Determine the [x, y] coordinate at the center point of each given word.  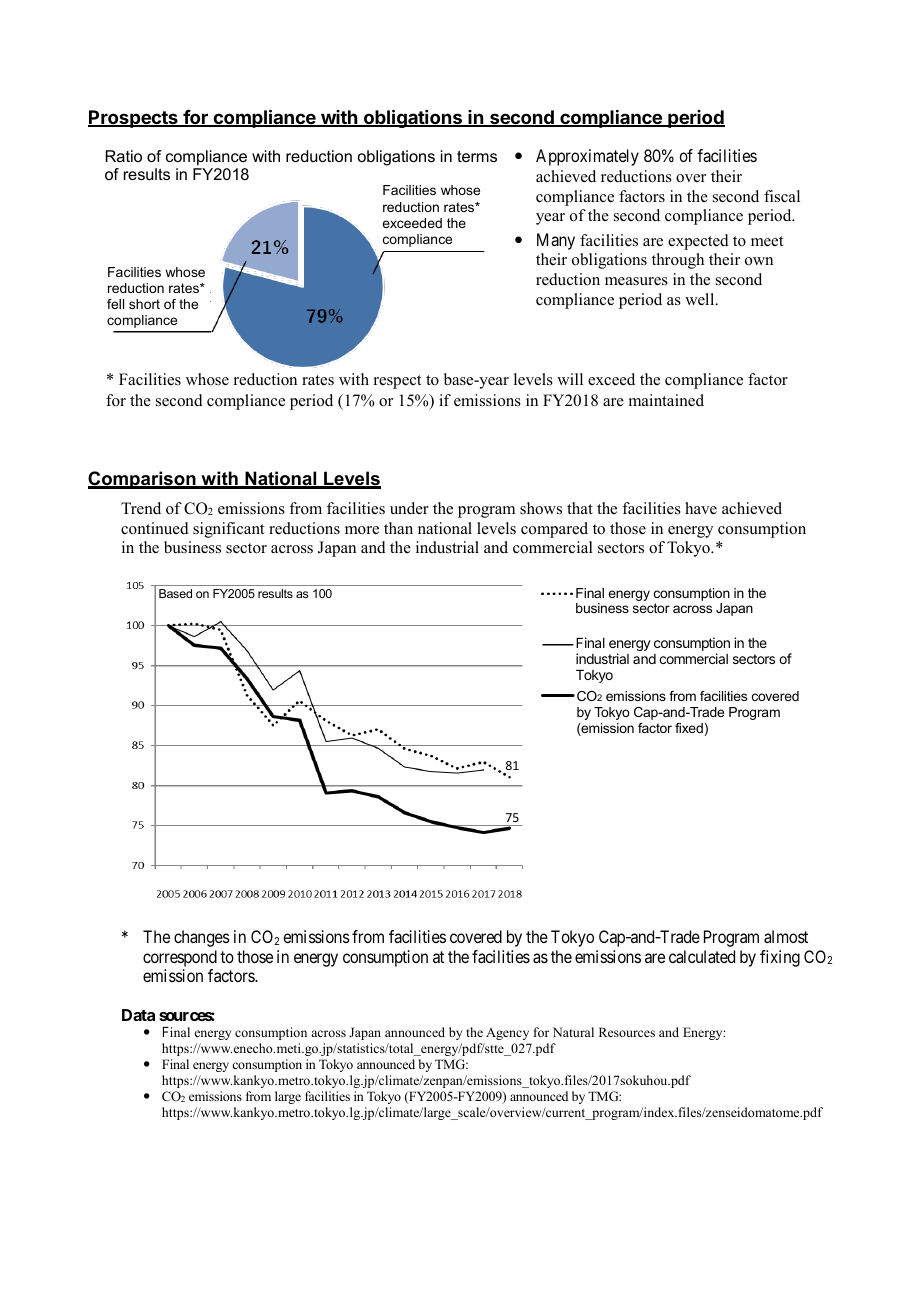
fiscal [782, 196]
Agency [507, 1034]
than [398, 528]
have [701, 508]
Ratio [123, 156]
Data [138, 1015]
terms [477, 156]
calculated [702, 956]
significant [228, 530]
